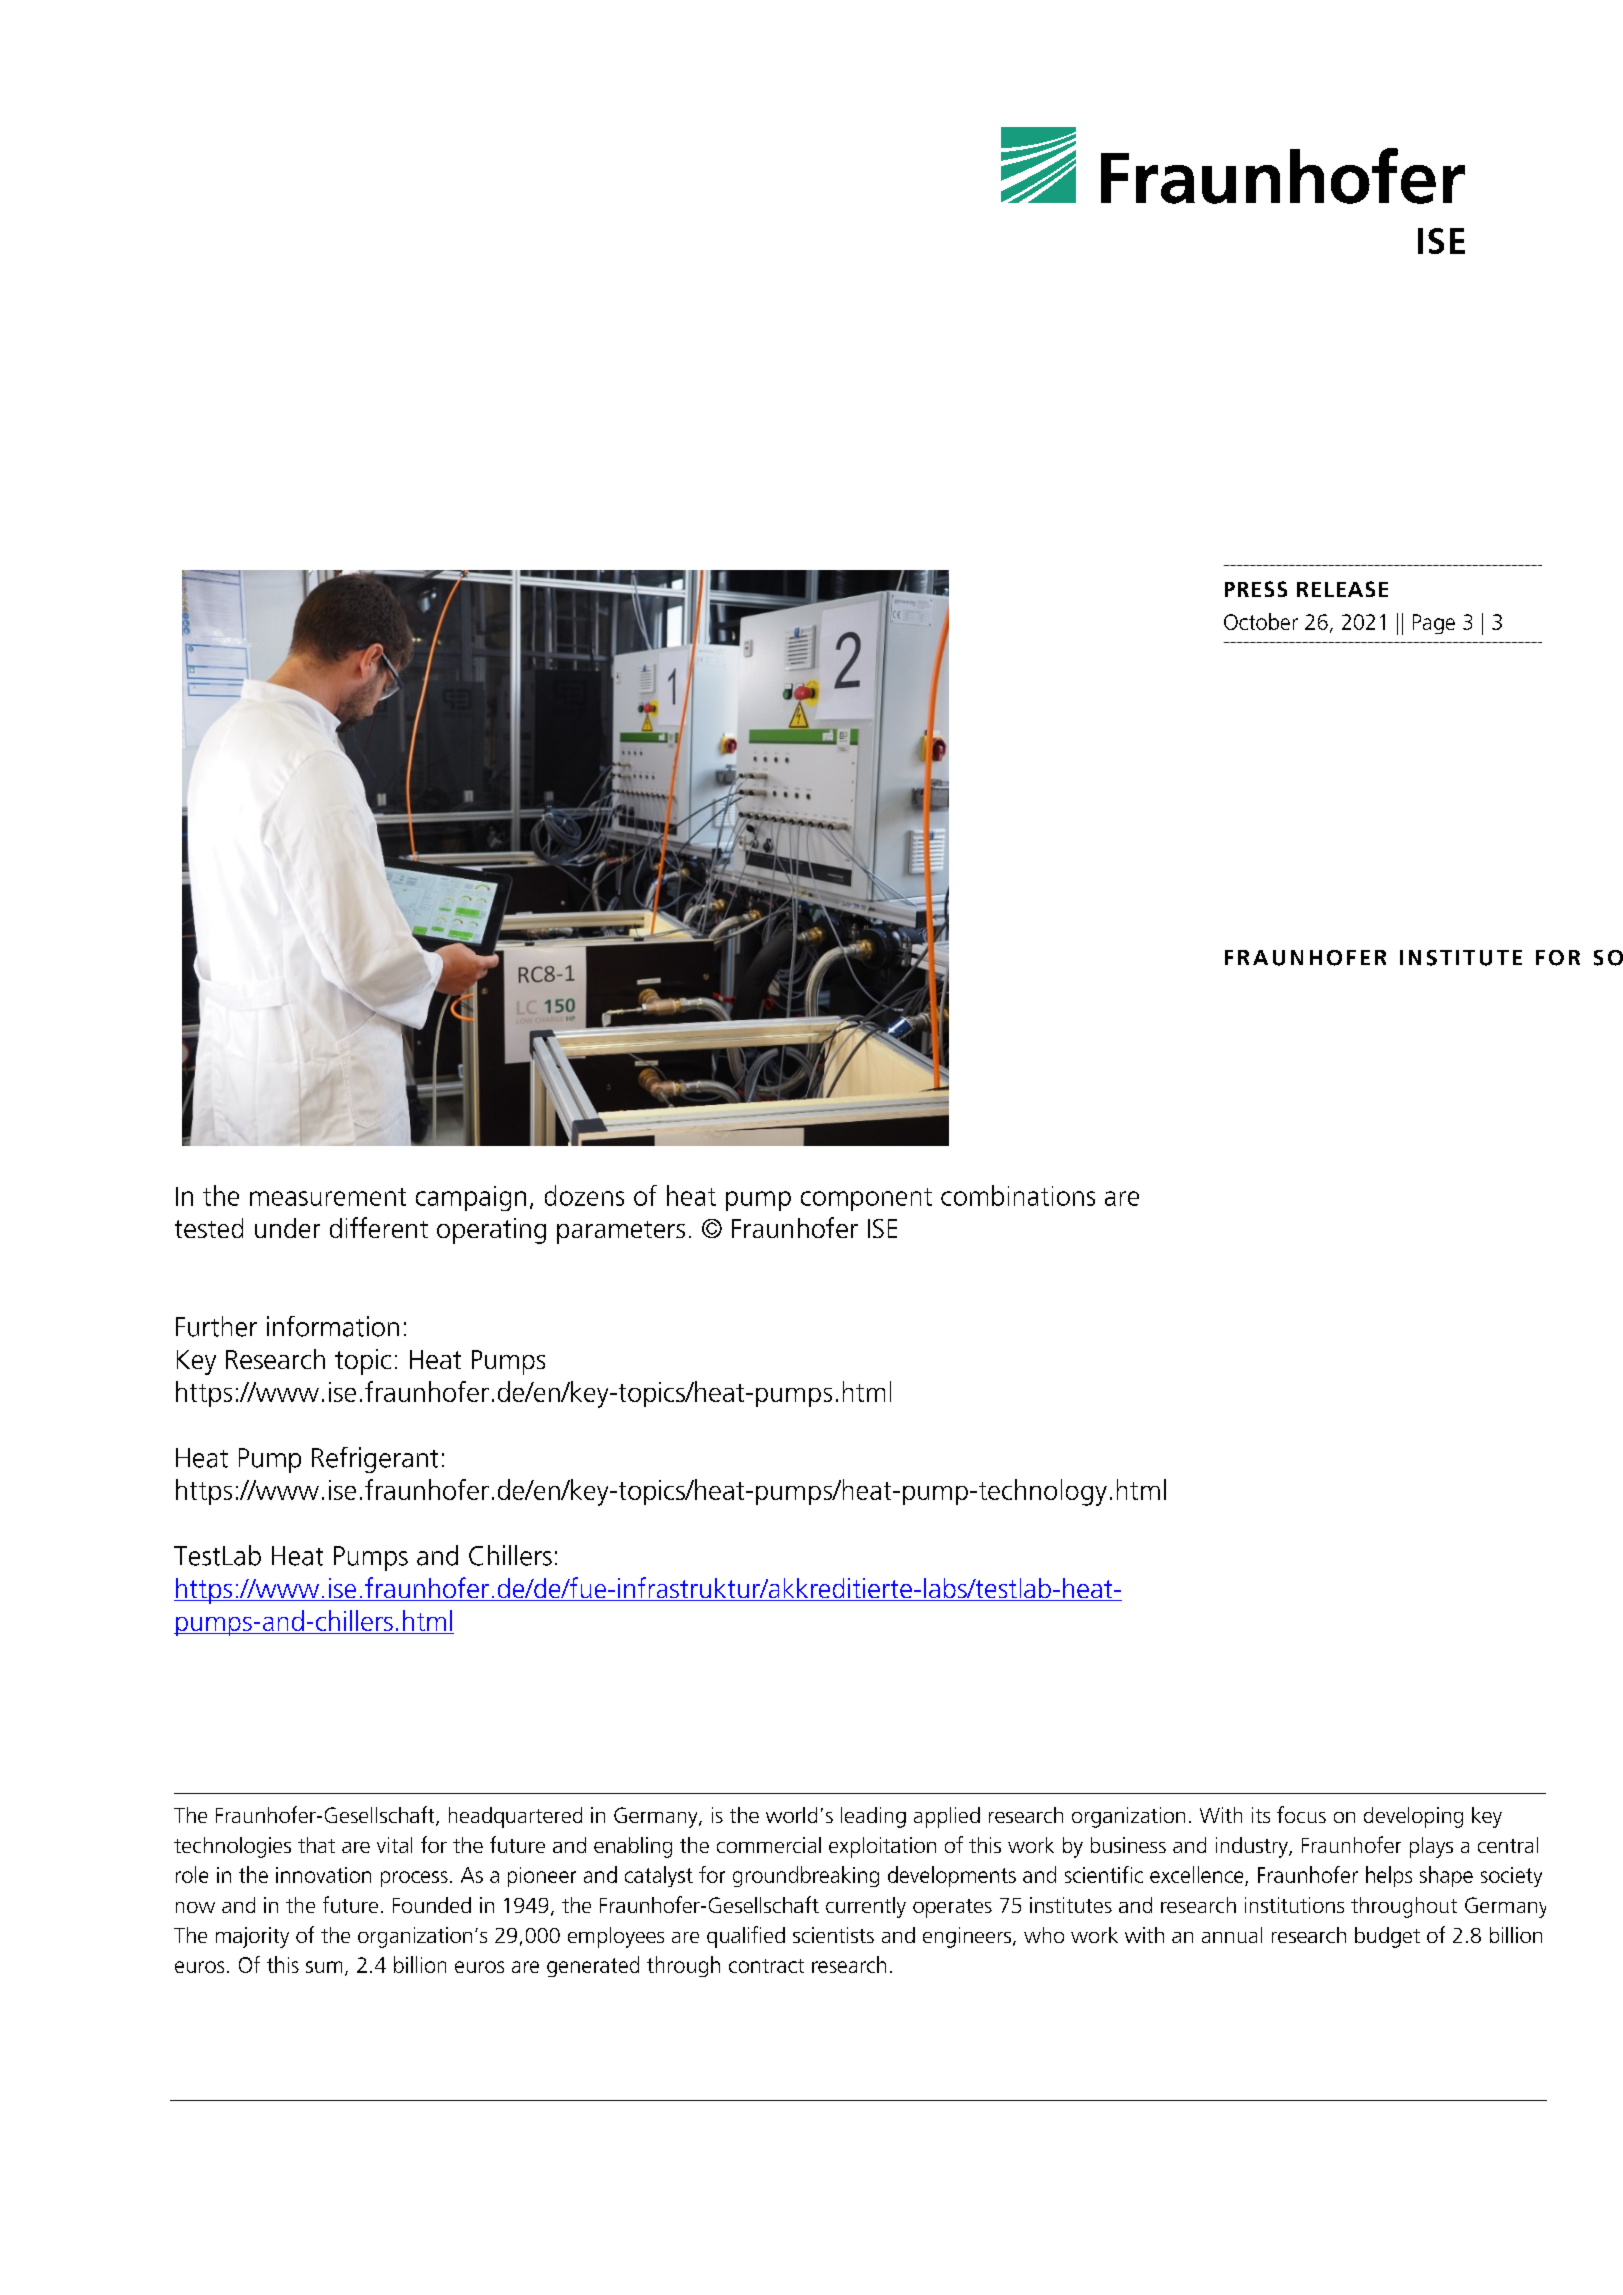  Describe the element at coordinates (324, 1967) in the image. I see `sum` at that location.
